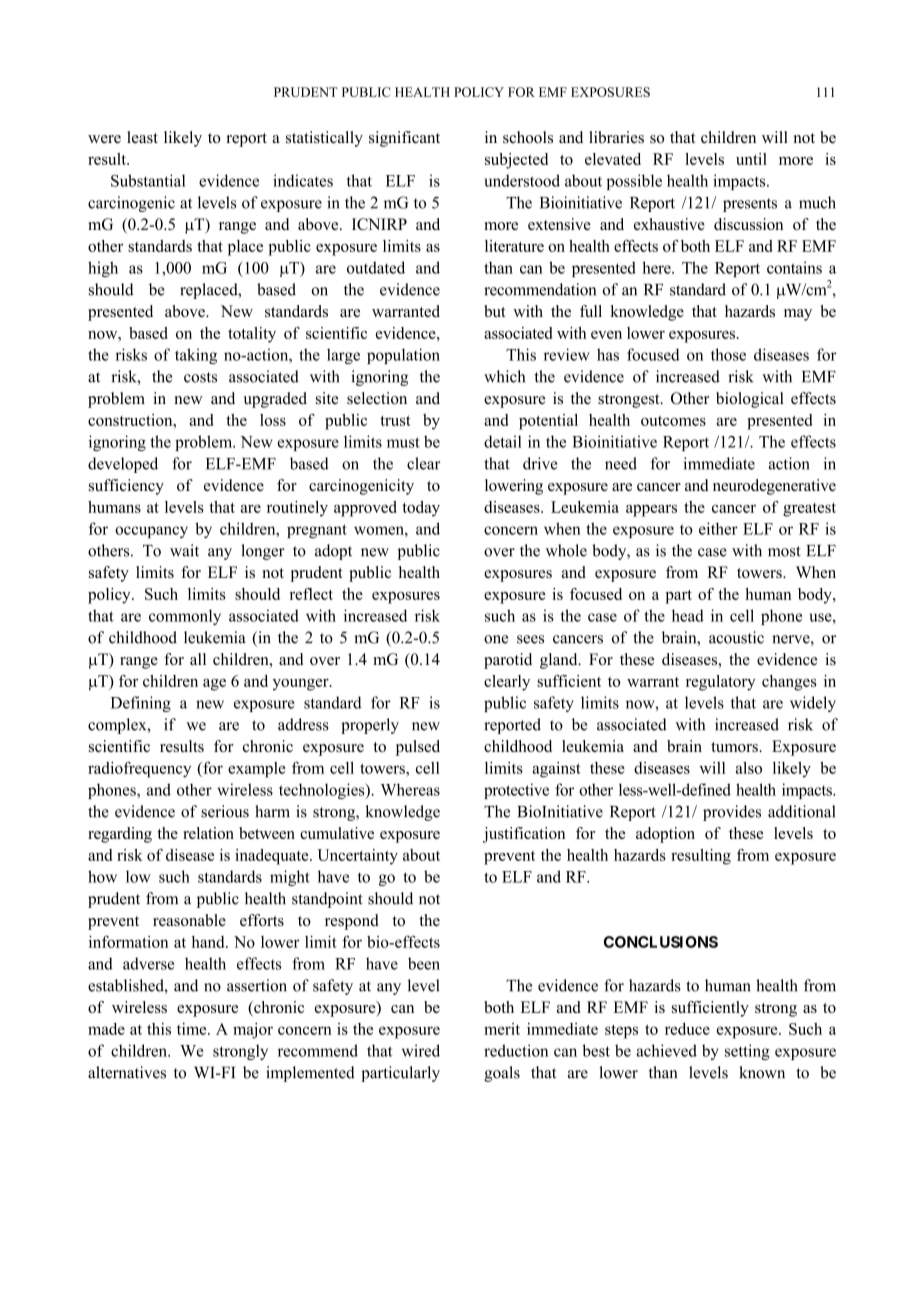 This screenshot has height=1308, width=924. Describe the element at coordinates (751, 159) in the screenshot. I see `until` at that location.
